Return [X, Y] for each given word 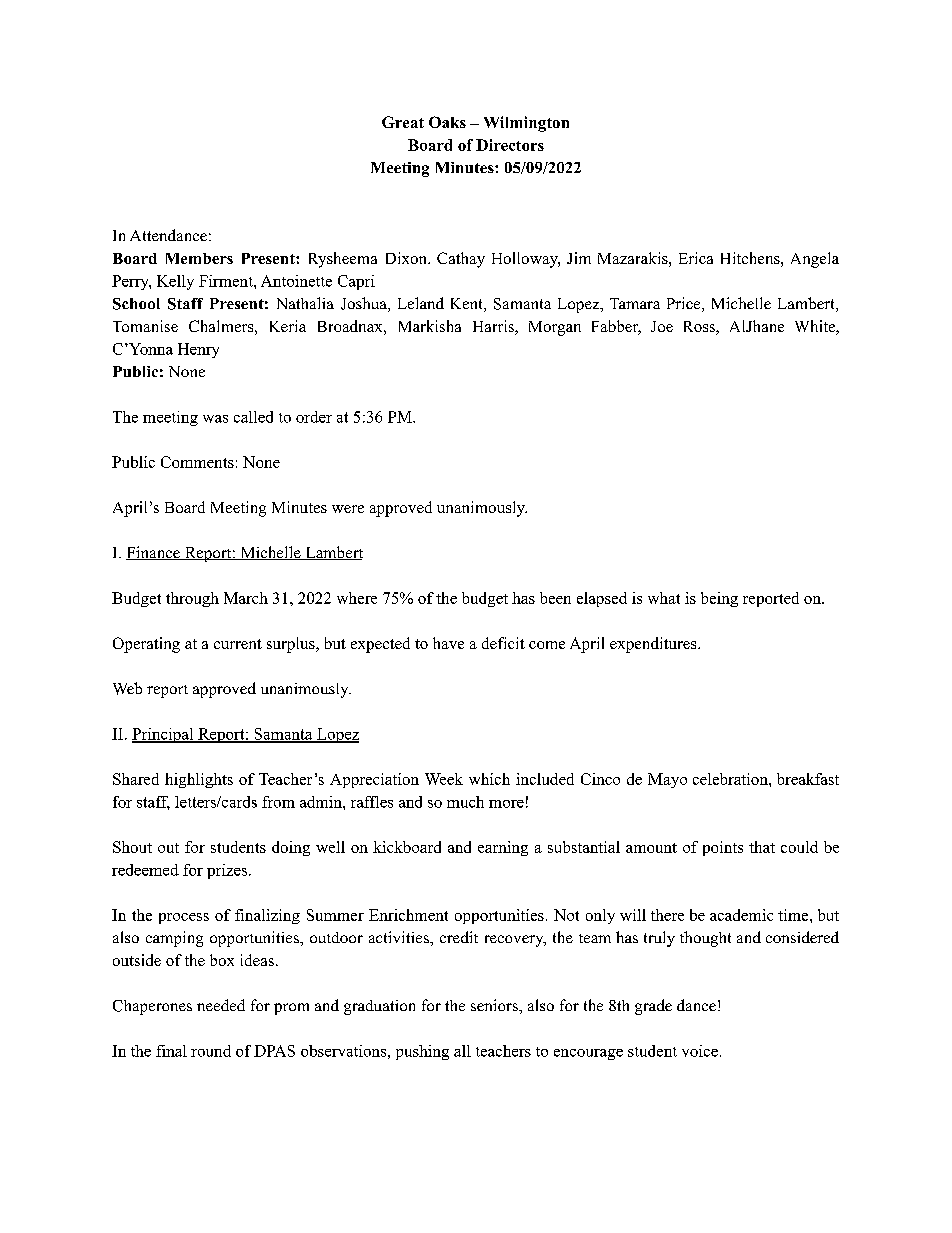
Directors [510, 145]
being [719, 599]
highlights [199, 780]
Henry [198, 350]
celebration [731, 779]
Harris [494, 327]
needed [221, 1005]
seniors [495, 1005]
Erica [696, 258]
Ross [700, 328]
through [192, 599]
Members [199, 258]
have [448, 643]
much [465, 802]
